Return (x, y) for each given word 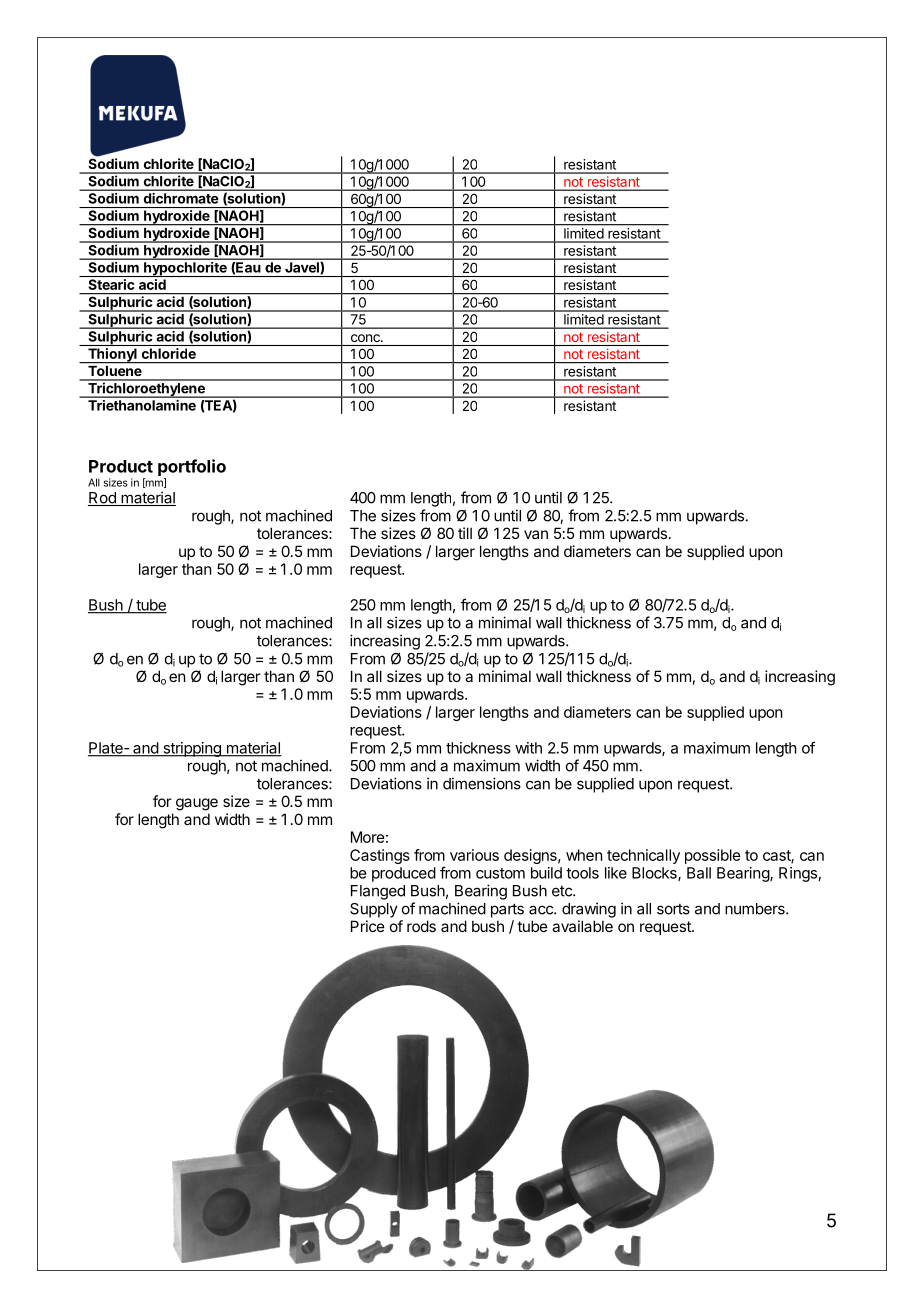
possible (713, 856)
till (465, 533)
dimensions (482, 783)
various (474, 855)
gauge (197, 804)
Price (368, 926)
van (536, 534)
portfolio (192, 467)
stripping (192, 749)
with (528, 748)
